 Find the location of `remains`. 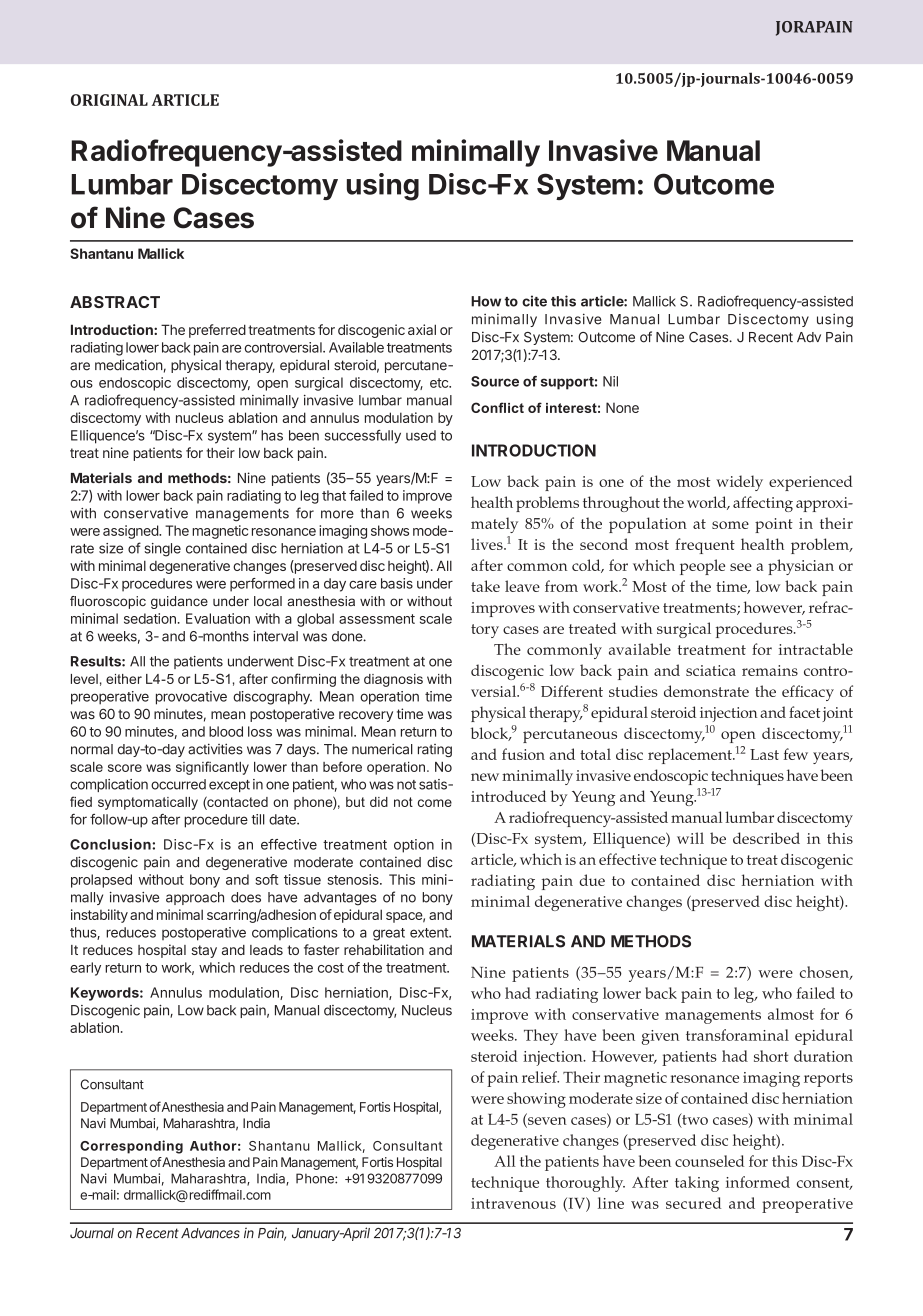

remains is located at coordinates (770, 670).
